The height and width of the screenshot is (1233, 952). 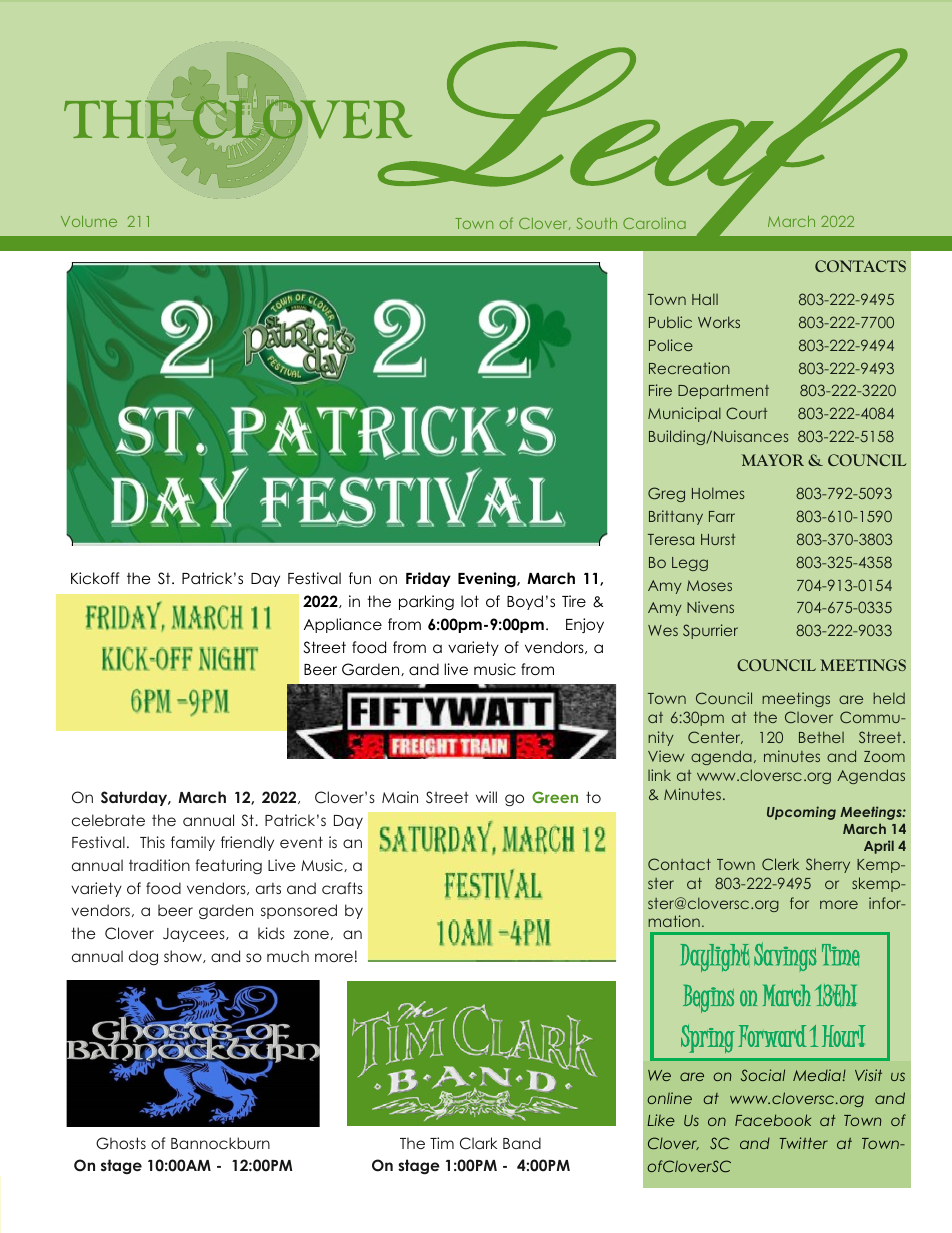 I want to click on Volume, so click(x=89, y=221).
